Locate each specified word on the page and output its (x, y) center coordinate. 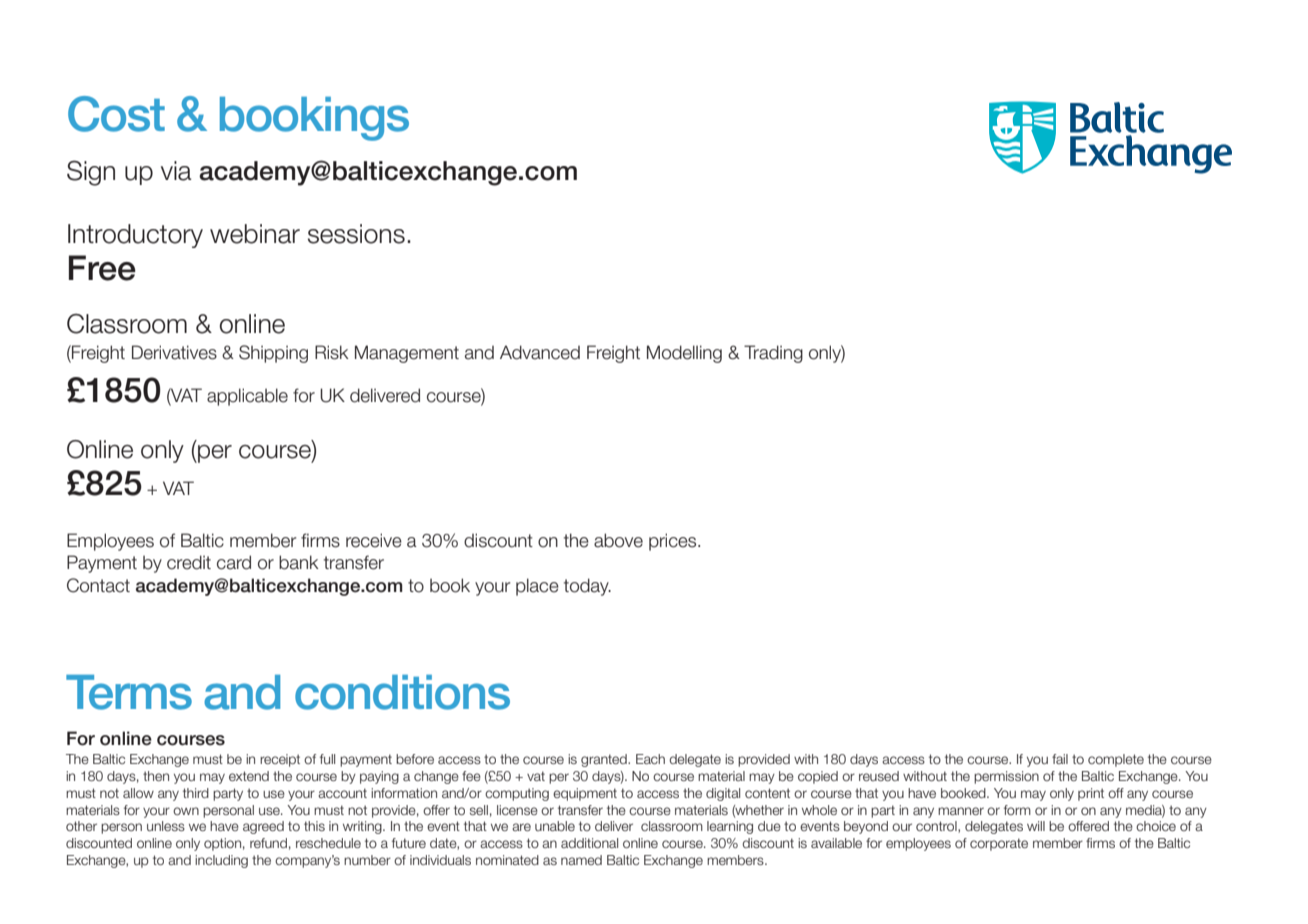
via (176, 171)
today (587, 587)
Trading (773, 354)
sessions (356, 234)
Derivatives (174, 352)
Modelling (684, 354)
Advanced (540, 352)
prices (674, 542)
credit (189, 562)
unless (166, 826)
